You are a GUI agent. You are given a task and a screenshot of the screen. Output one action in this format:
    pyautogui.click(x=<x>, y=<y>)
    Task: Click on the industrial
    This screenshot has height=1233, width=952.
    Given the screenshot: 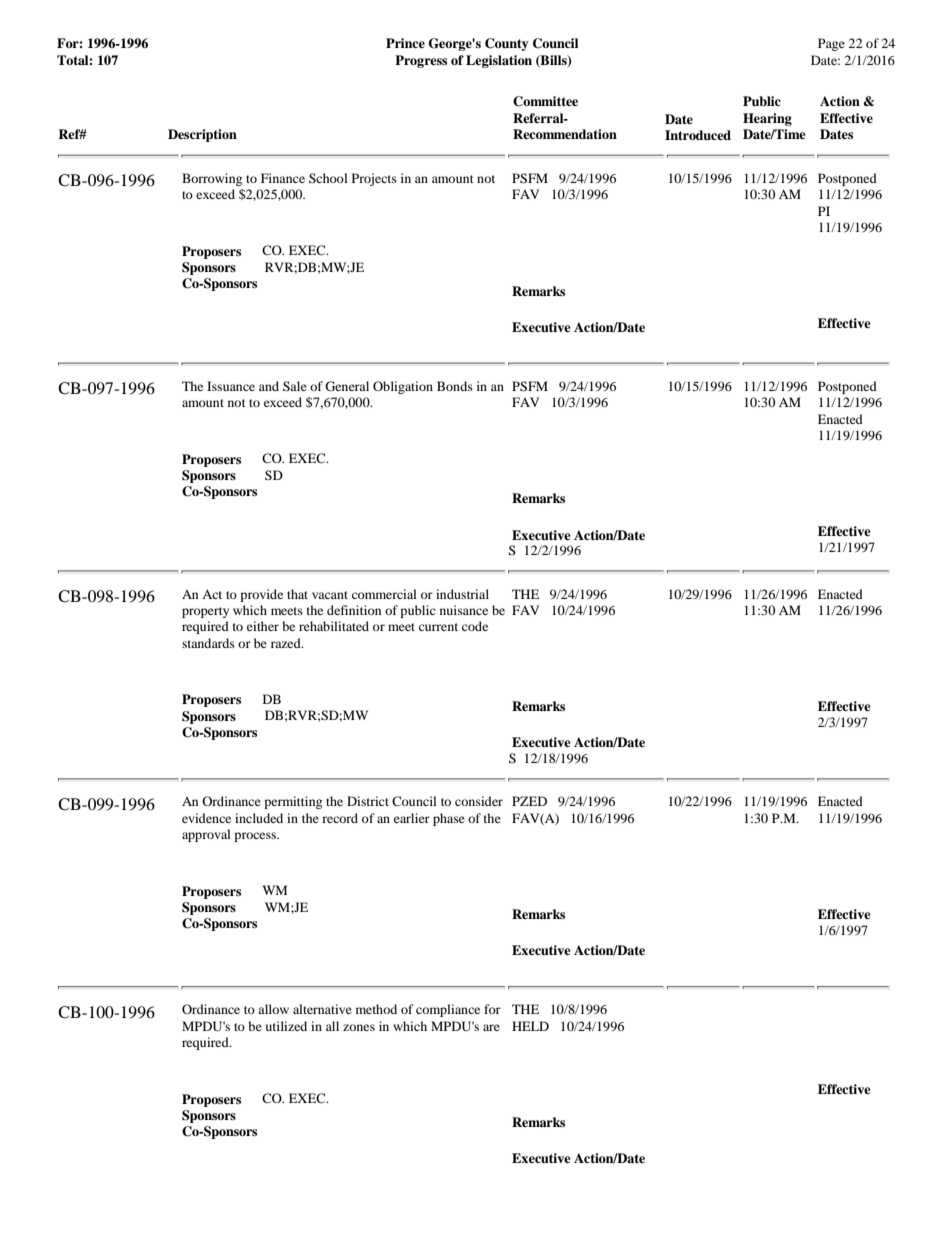 What is the action you would take?
    pyautogui.click(x=462, y=594)
